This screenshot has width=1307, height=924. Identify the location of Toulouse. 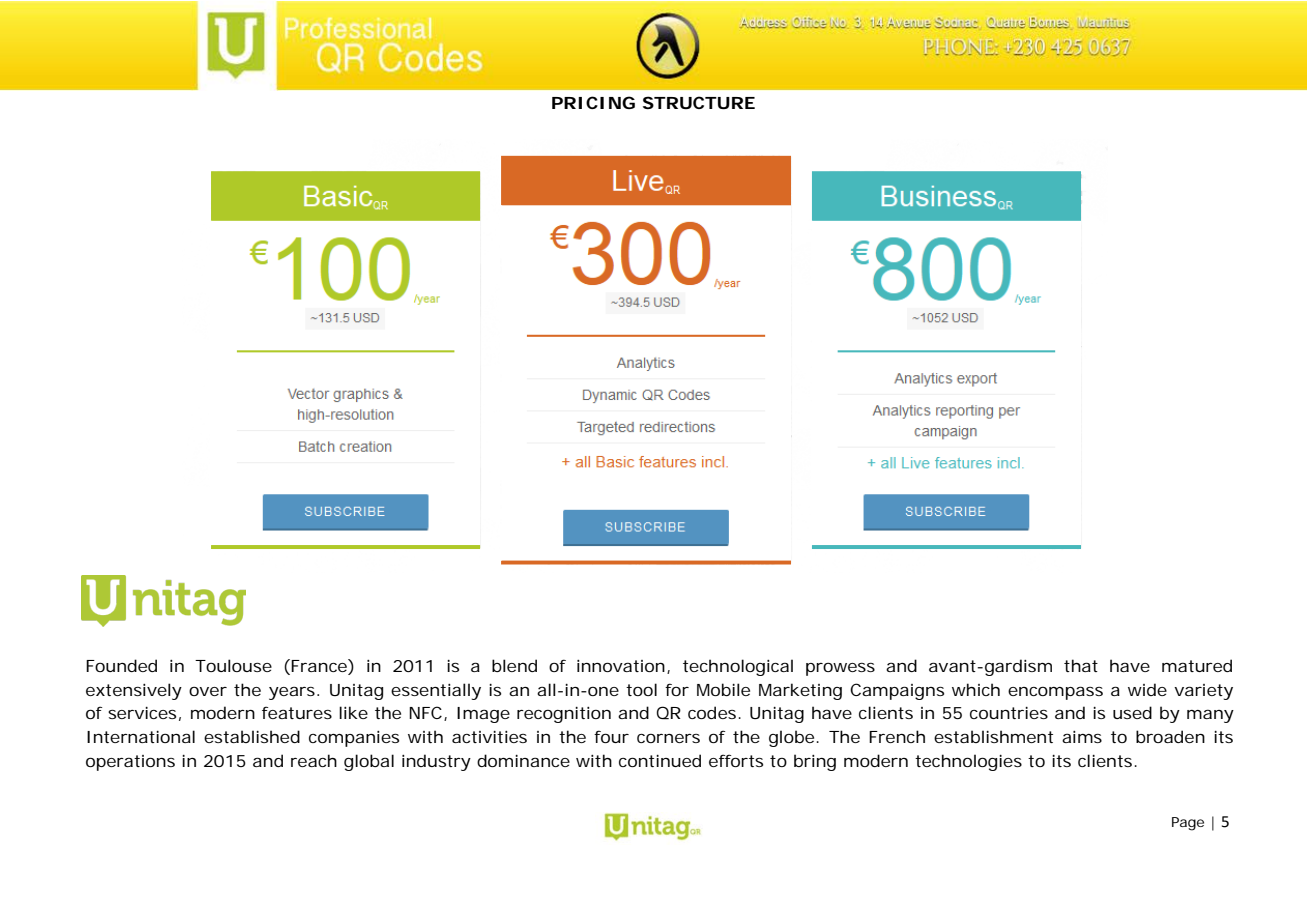
(233, 665).
